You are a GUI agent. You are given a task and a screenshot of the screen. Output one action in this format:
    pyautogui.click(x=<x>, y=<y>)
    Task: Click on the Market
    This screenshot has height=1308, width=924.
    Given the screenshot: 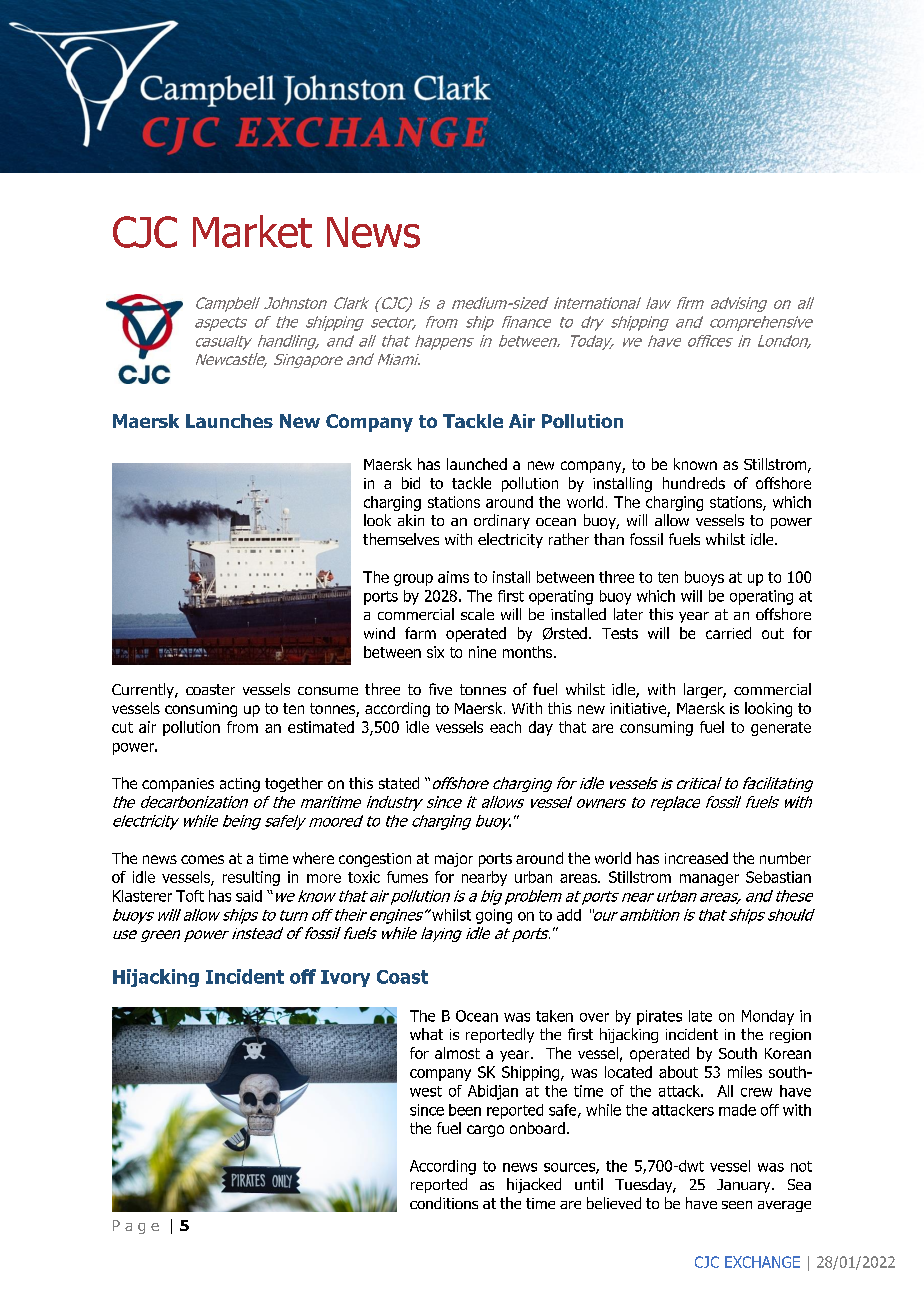 What is the action you would take?
    pyautogui.click(x=252, y=231)
